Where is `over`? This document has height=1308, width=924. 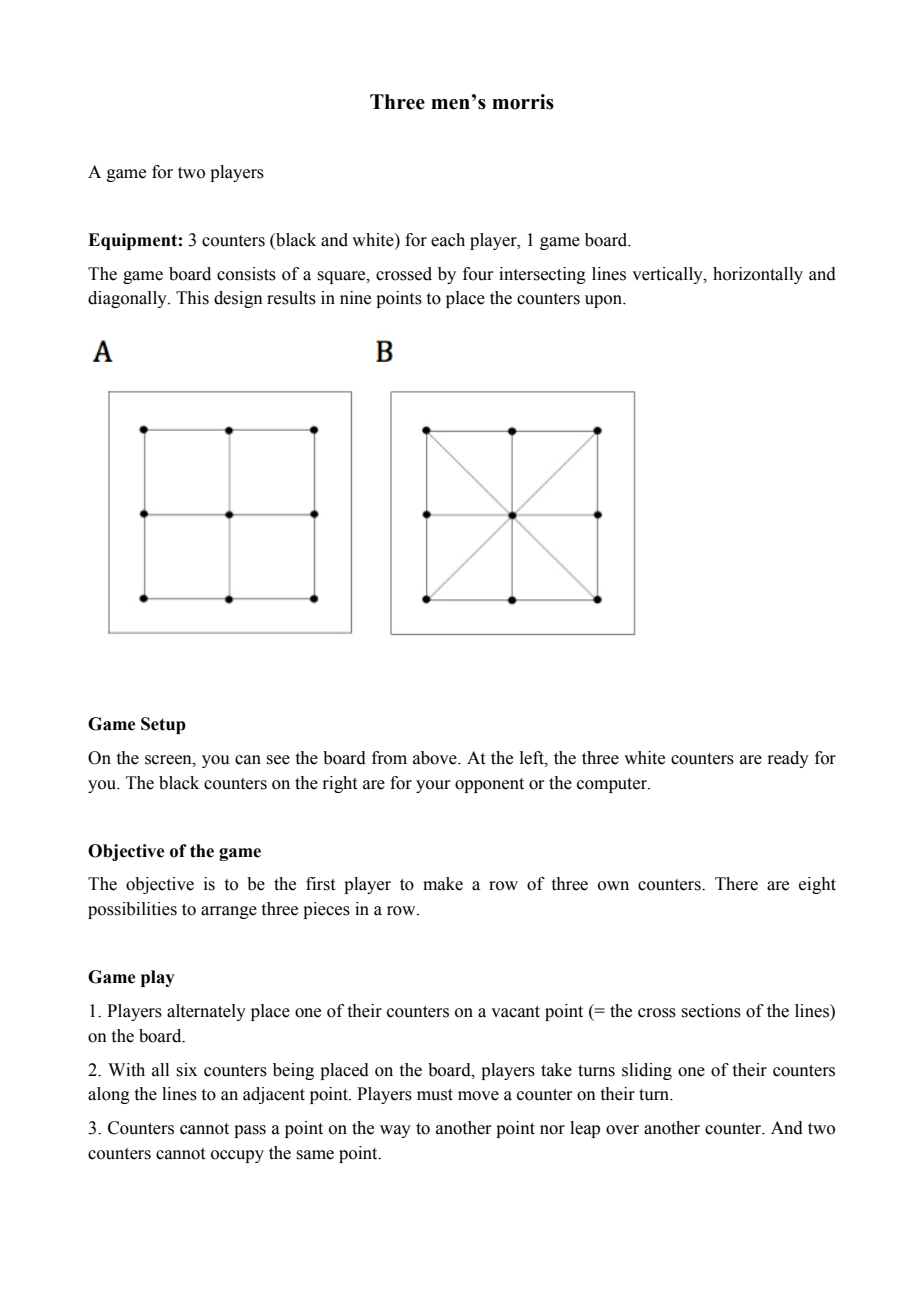 over is located at coordinates (622, 1130).
